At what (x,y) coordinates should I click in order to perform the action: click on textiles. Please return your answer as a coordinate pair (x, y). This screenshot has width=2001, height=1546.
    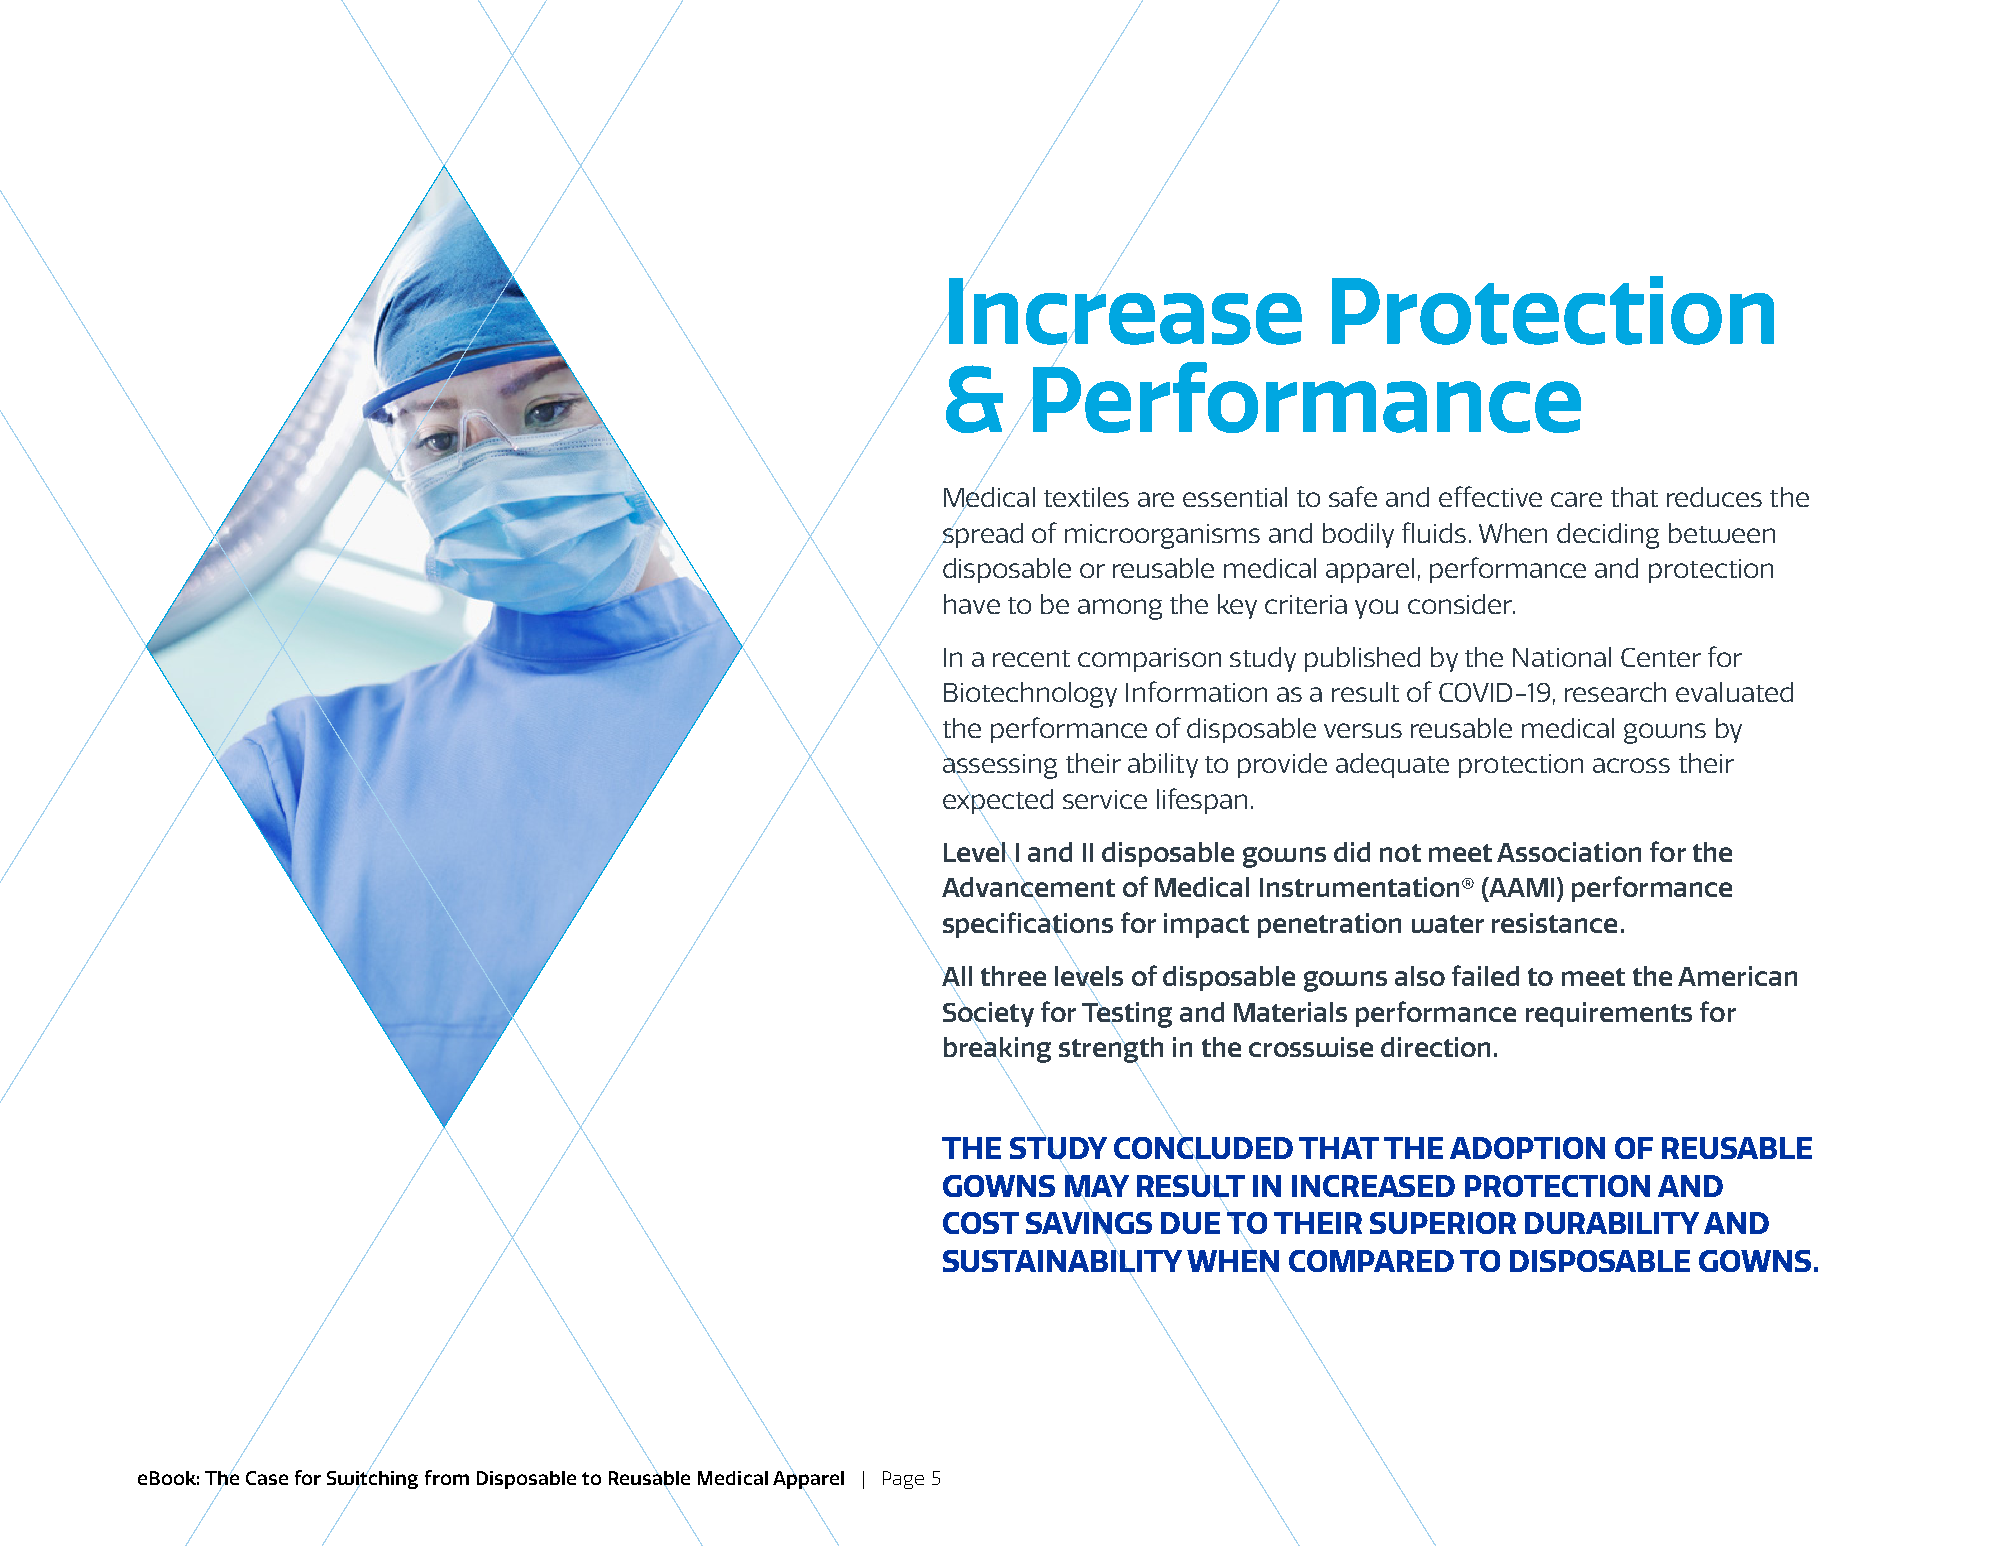
    Looking at the image, I should click on (1086, 497).
